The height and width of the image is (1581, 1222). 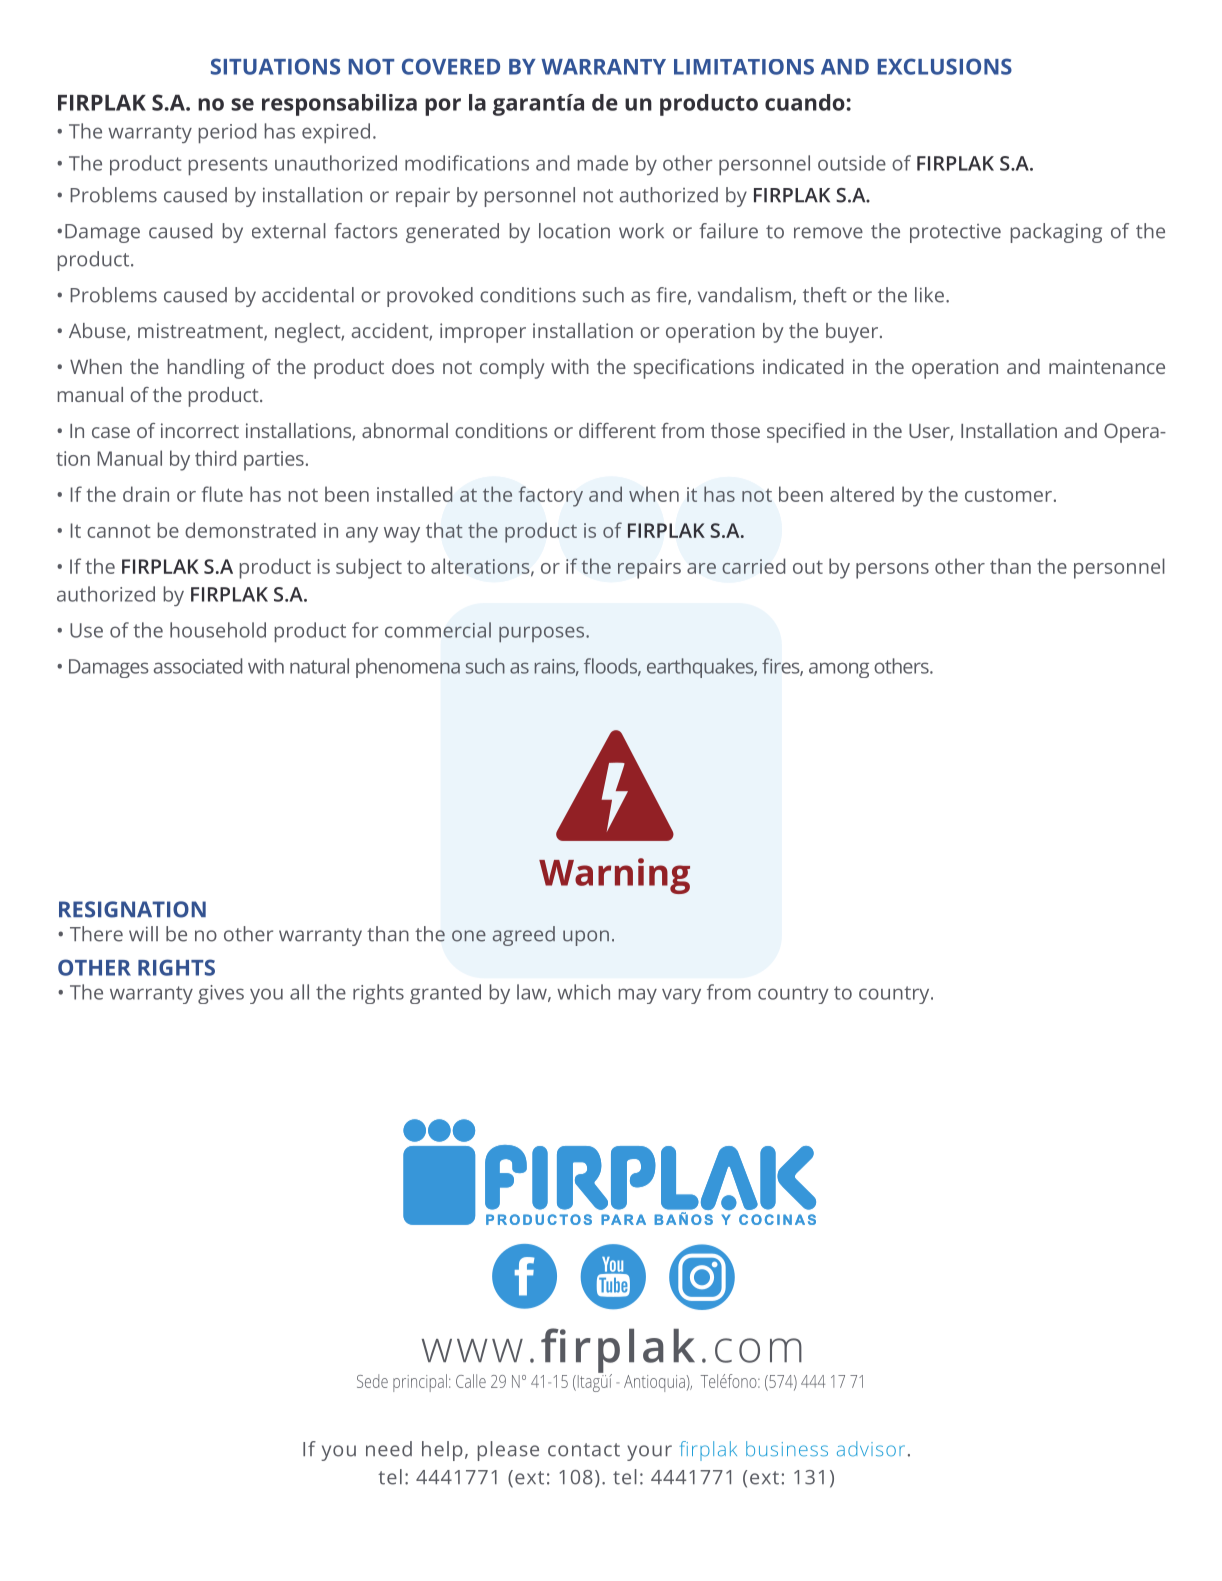 I want to click on persons, so click(x=892, y=571).
